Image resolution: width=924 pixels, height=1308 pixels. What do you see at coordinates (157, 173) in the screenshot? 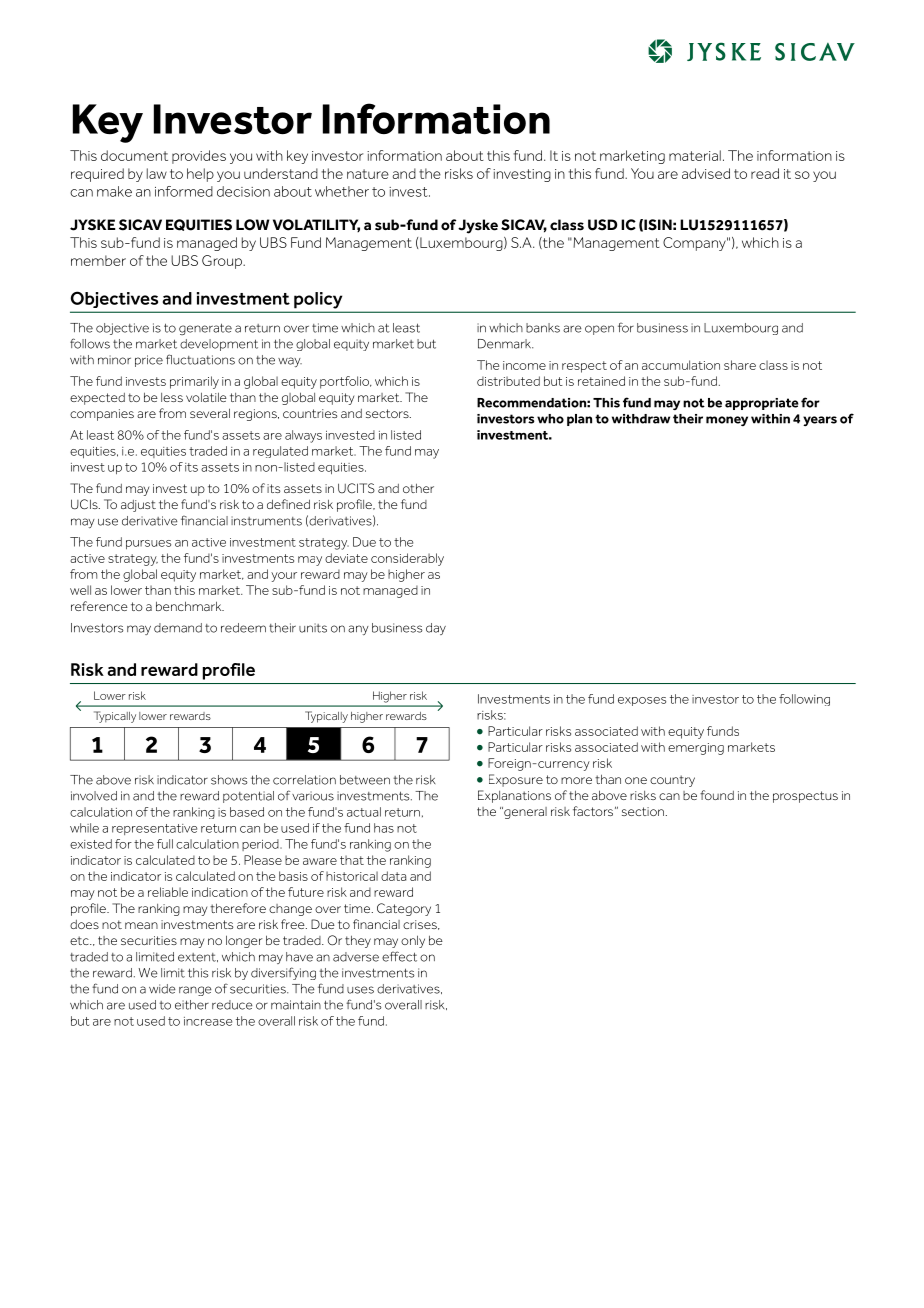
I see `law` at bounding box center [157, 173].
